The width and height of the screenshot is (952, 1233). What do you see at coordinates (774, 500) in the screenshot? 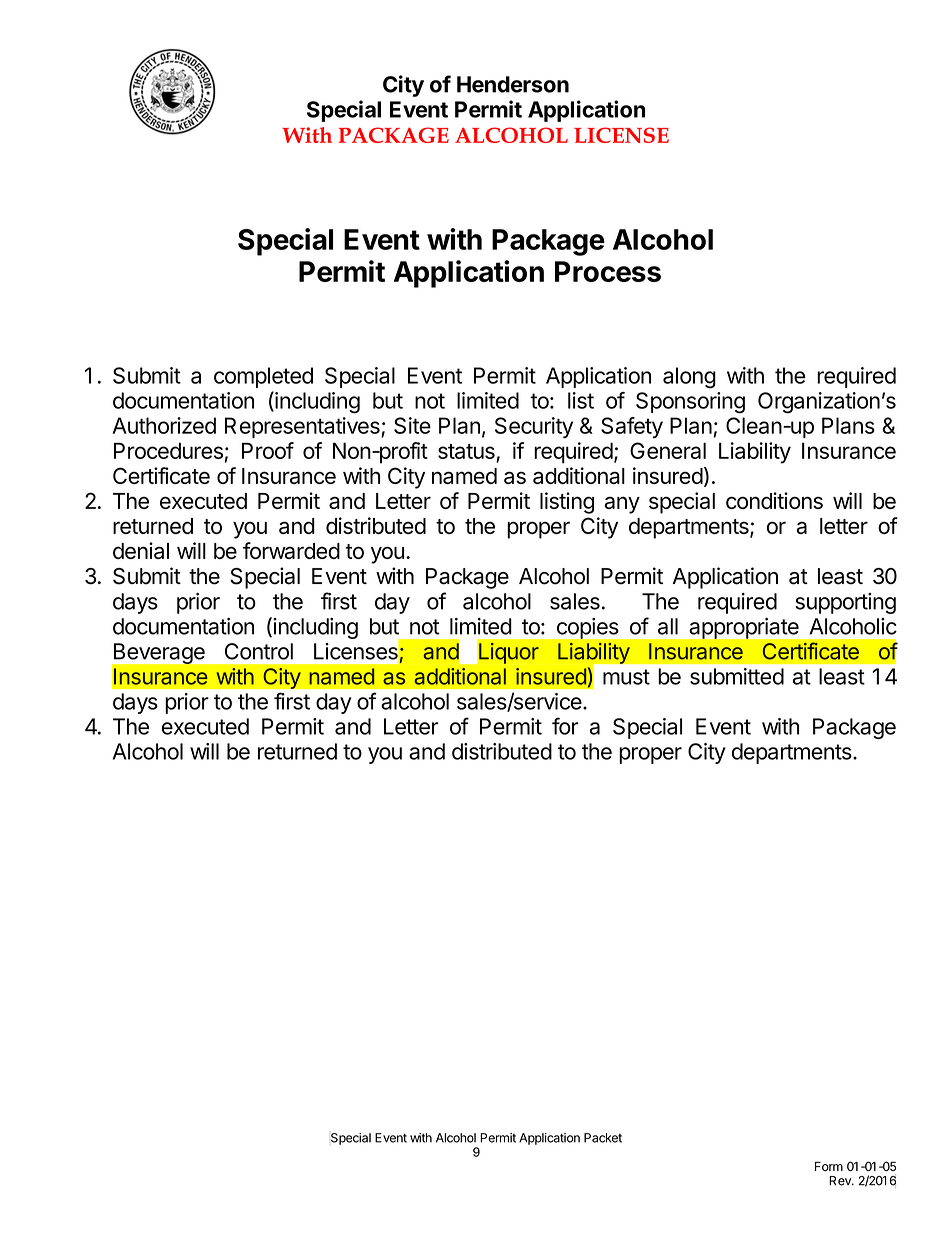
I see `conditions` at bounding box center [774, 500].
